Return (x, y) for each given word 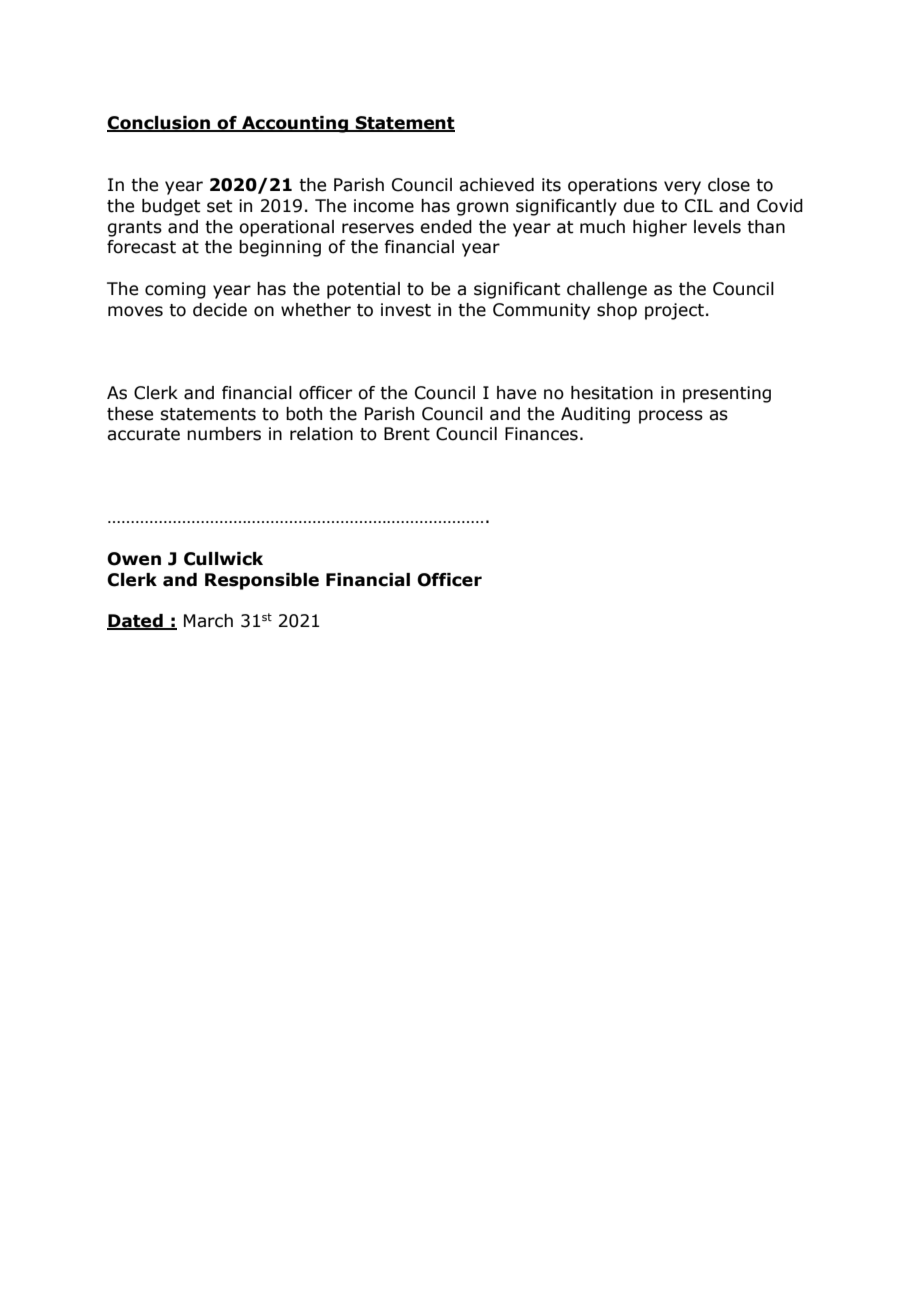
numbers (224, 434)
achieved (496, 185)
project (674, 311)
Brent (407, 434)
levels (717, 227)
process (671, 417)
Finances (541, 434)
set (220, 206)
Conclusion (160, 124)
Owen (134, 559)
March (208, 621)
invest (406, 310)
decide (220, 310)
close (729, 185)
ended (446, 227)
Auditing (595, 415)
